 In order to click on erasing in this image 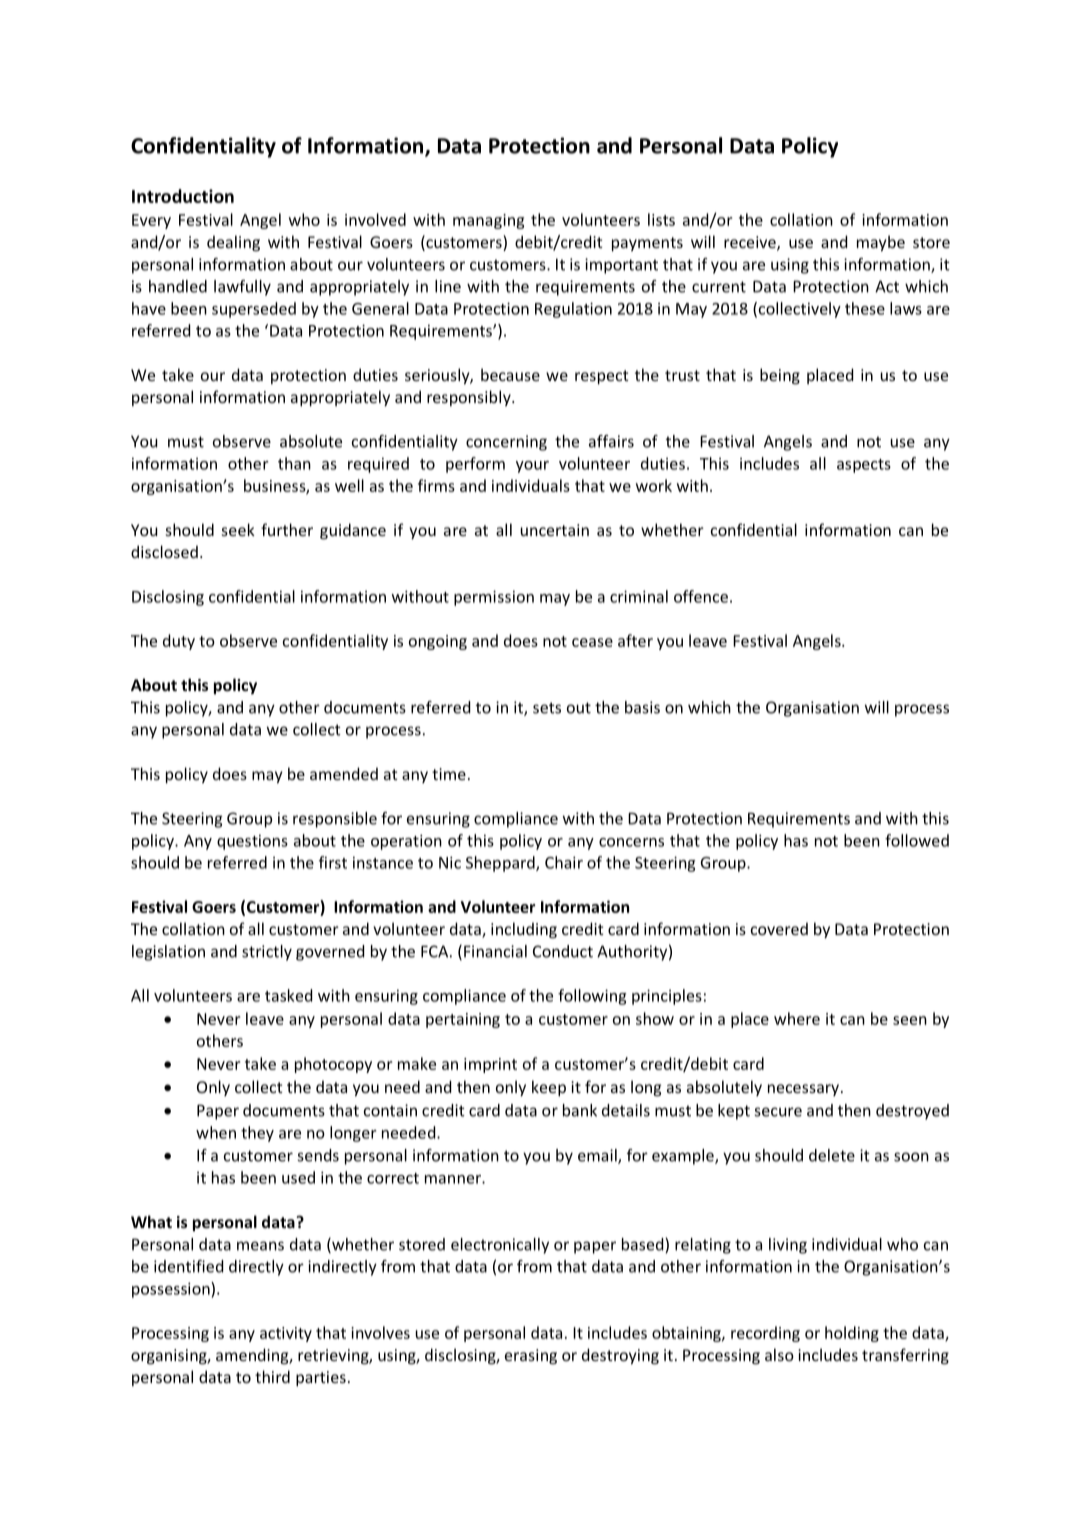, I will do `click(531, 1357)`.
